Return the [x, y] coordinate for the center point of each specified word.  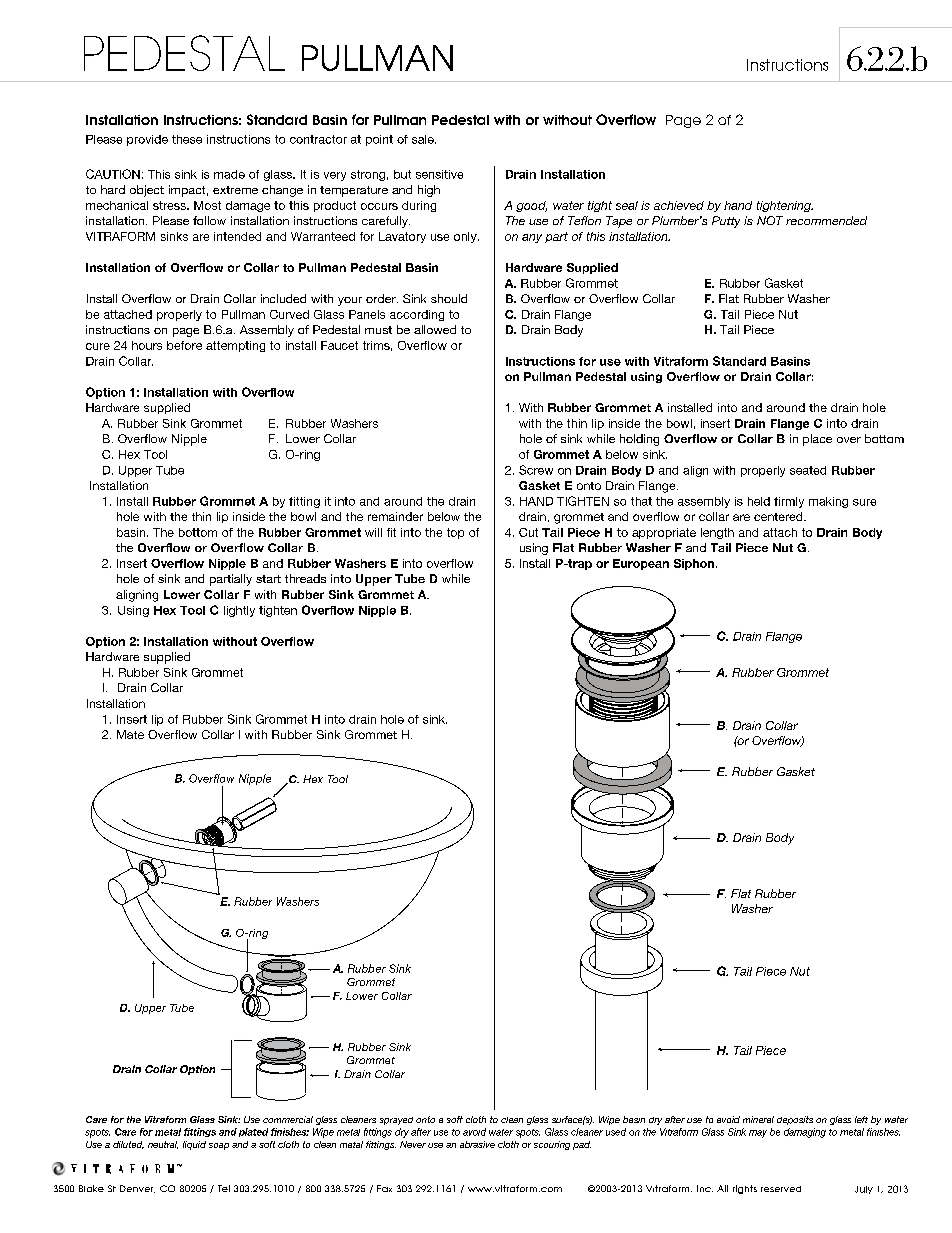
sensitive [439, 174]
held [759, 501]
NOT [770, 220]
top [455, 533]
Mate [130, 734]
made [229, 174]
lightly [239, 611]
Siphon [694, 564]
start [268, 579]
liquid [194, 1145]
